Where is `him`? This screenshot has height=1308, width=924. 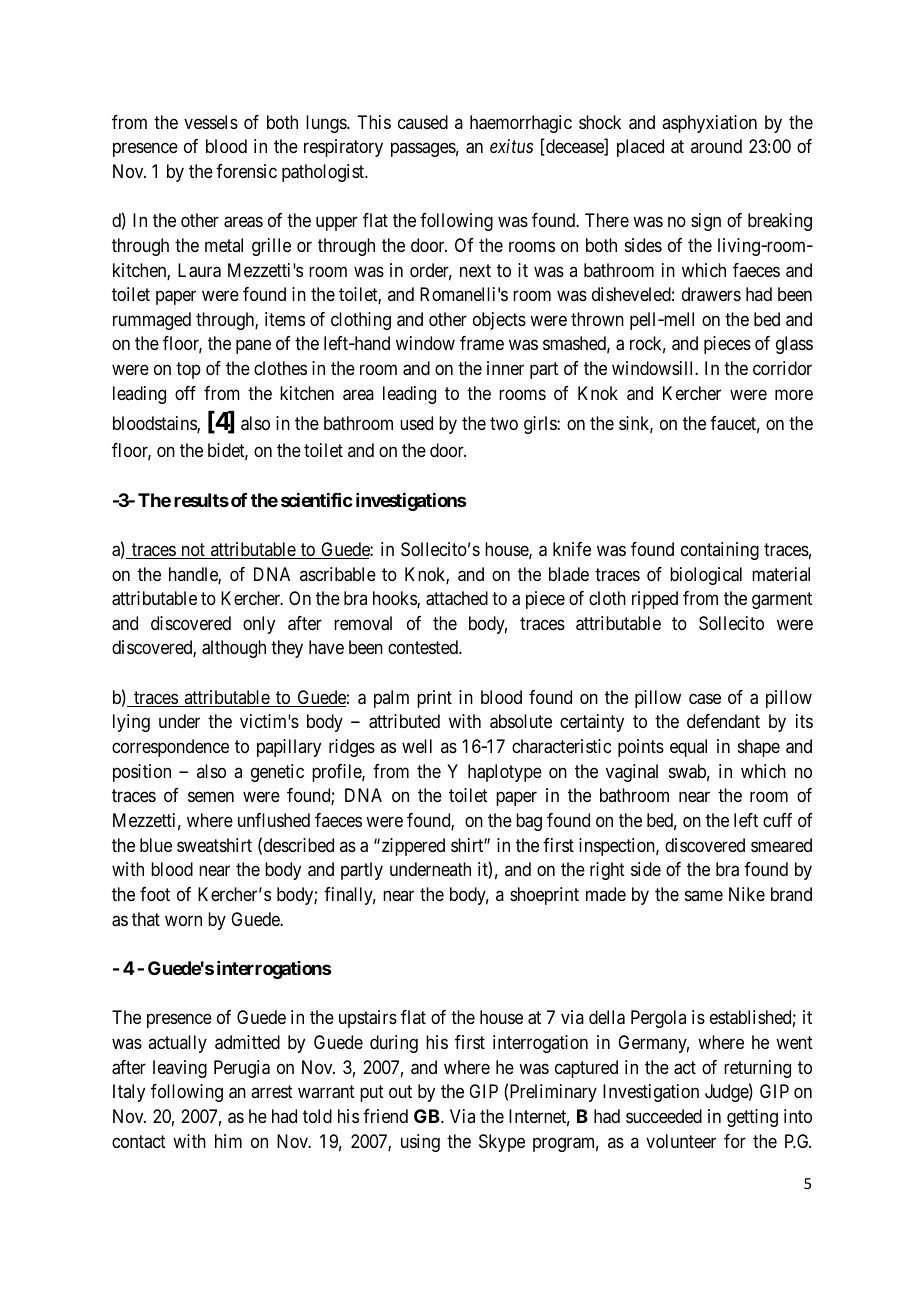 him is located at coordinates (228, 1141).
